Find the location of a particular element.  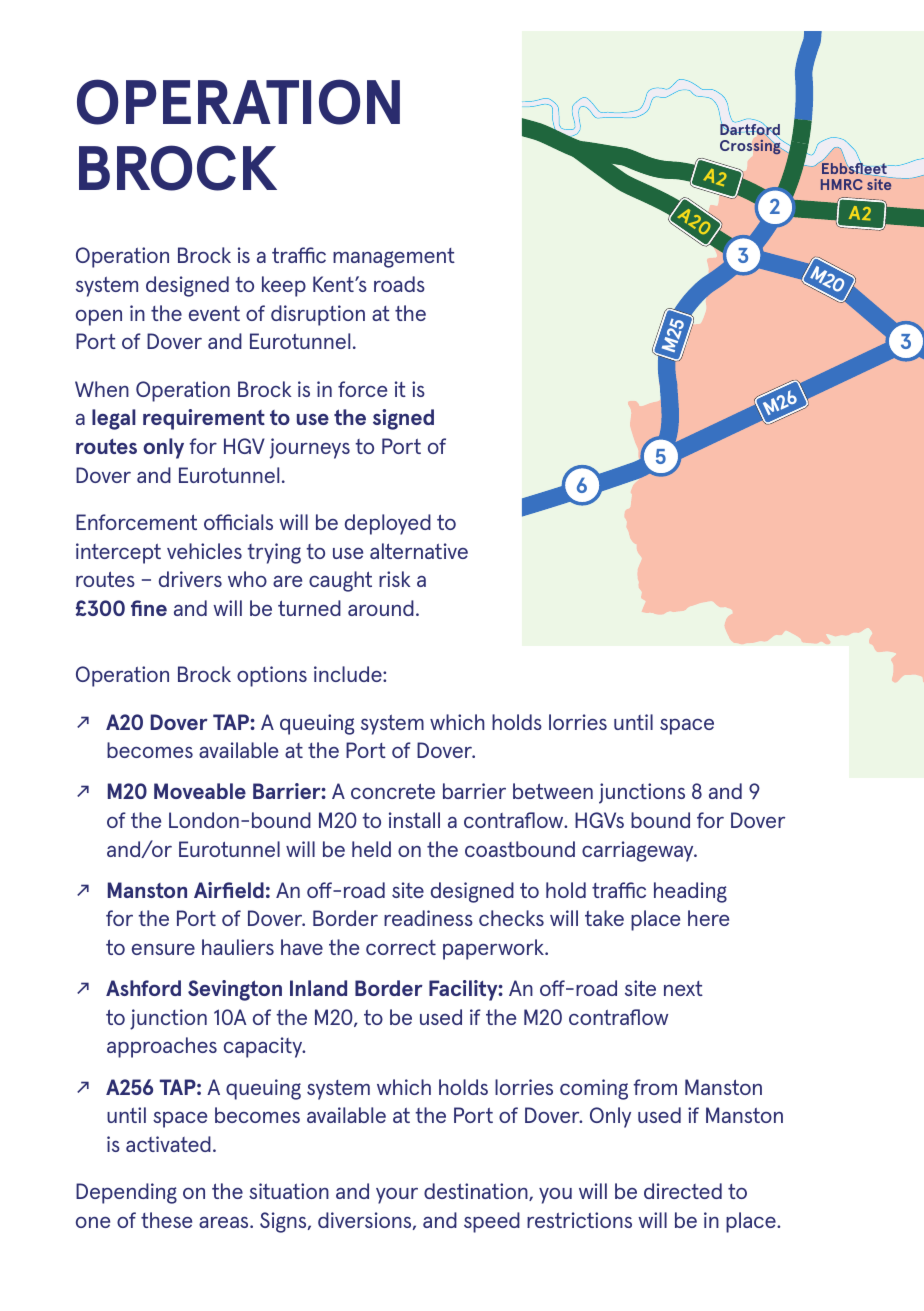

Crossing is located at coordinates (751, 146).
